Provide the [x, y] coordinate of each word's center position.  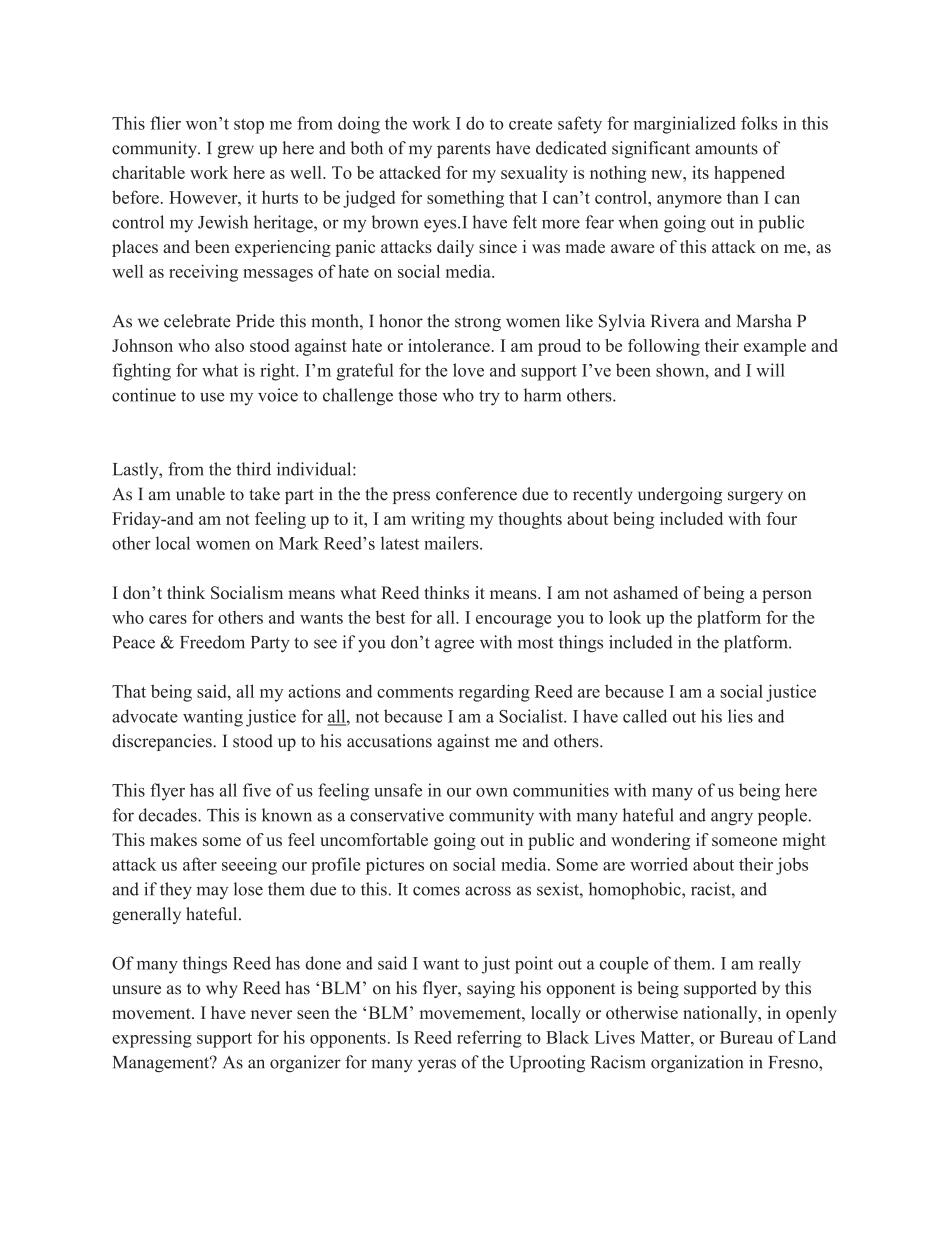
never [271, 1014]
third [253, 469]
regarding [494, 693]
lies [740, 716]
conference [476, 494]
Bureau [746, 1037]
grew [235, 151]
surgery [755, 497]
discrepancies [163, 742]
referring [489, 1039]
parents [463, 150]
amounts [726, 149]
